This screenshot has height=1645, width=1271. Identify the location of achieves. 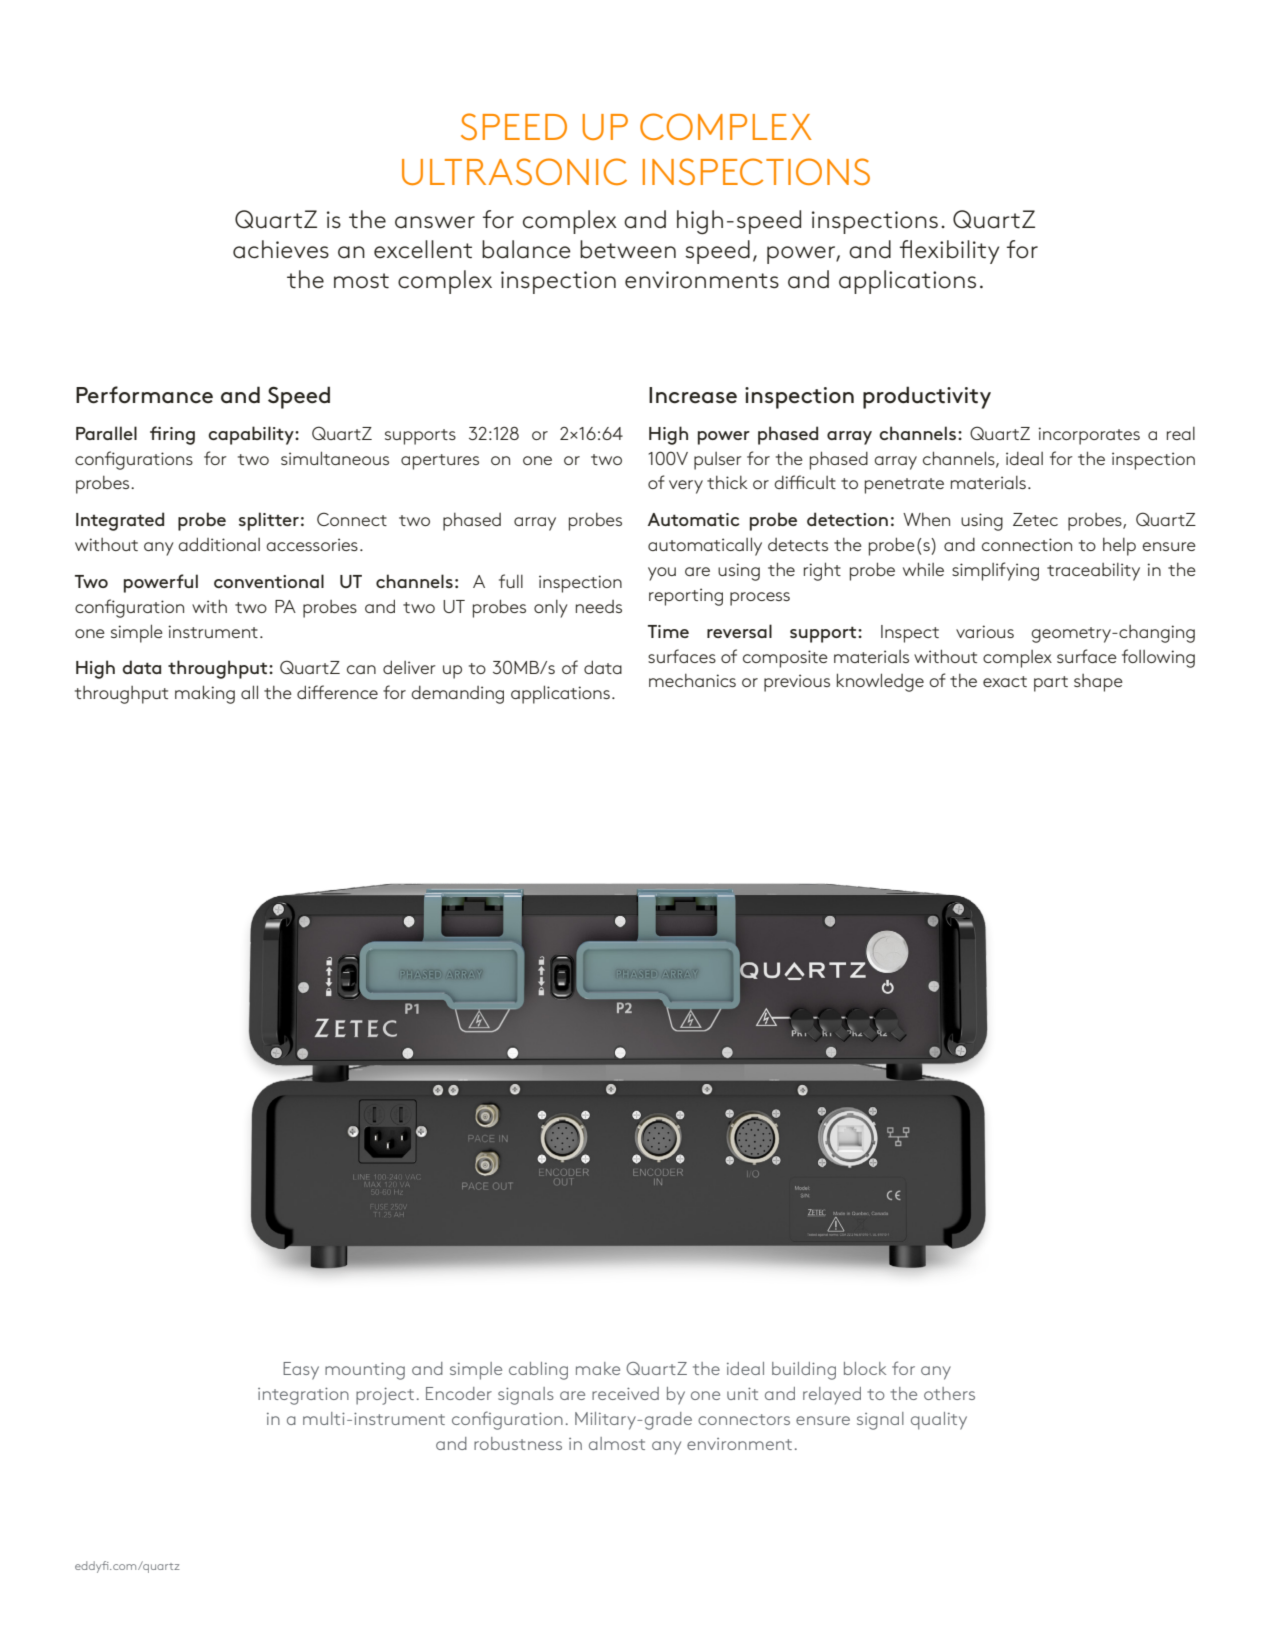
(281, 249).
